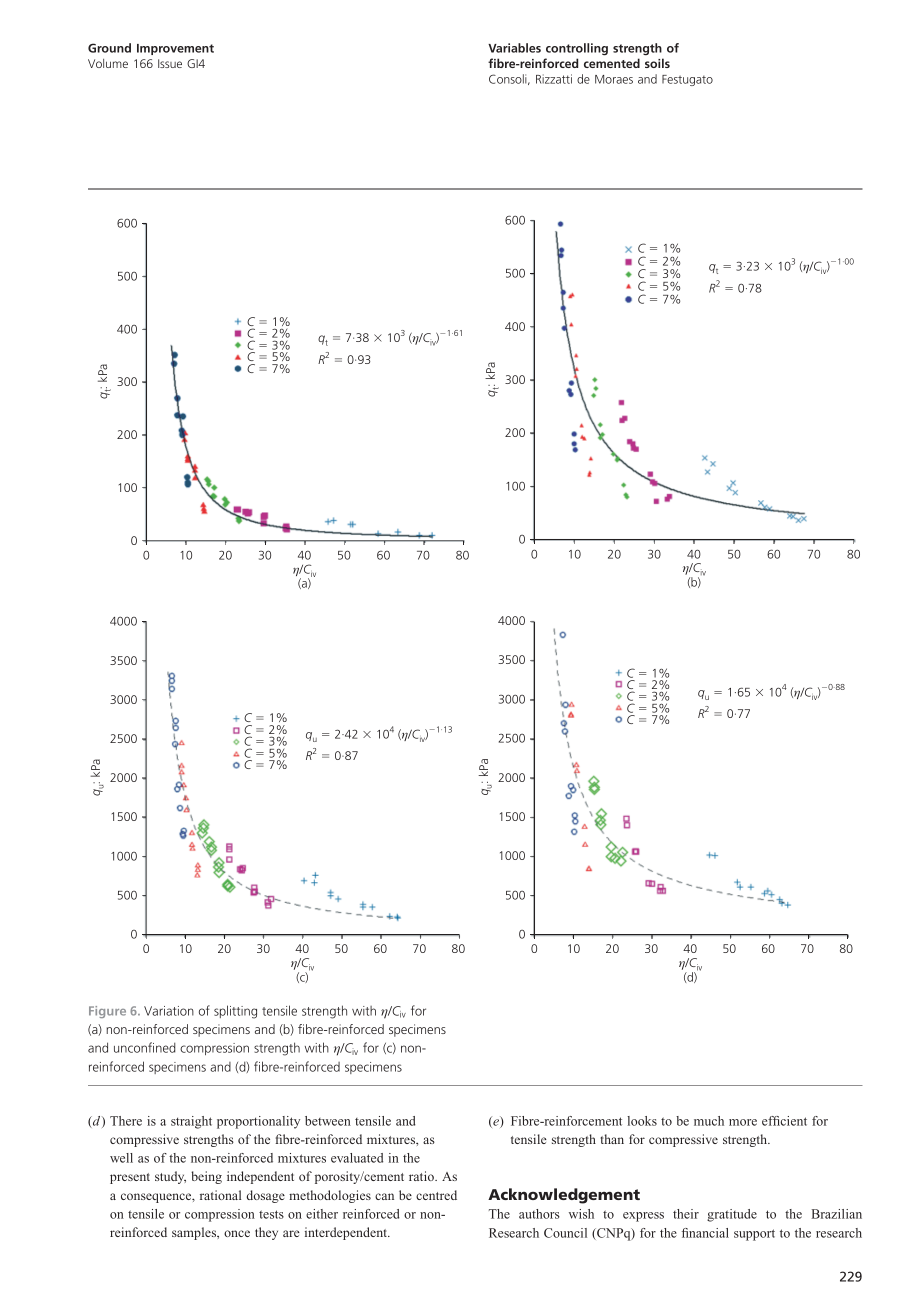 The height and width of the document is (1308, 924). Describe the element at coordinates (108, 63) in the document. I see `Volume` at that location.
